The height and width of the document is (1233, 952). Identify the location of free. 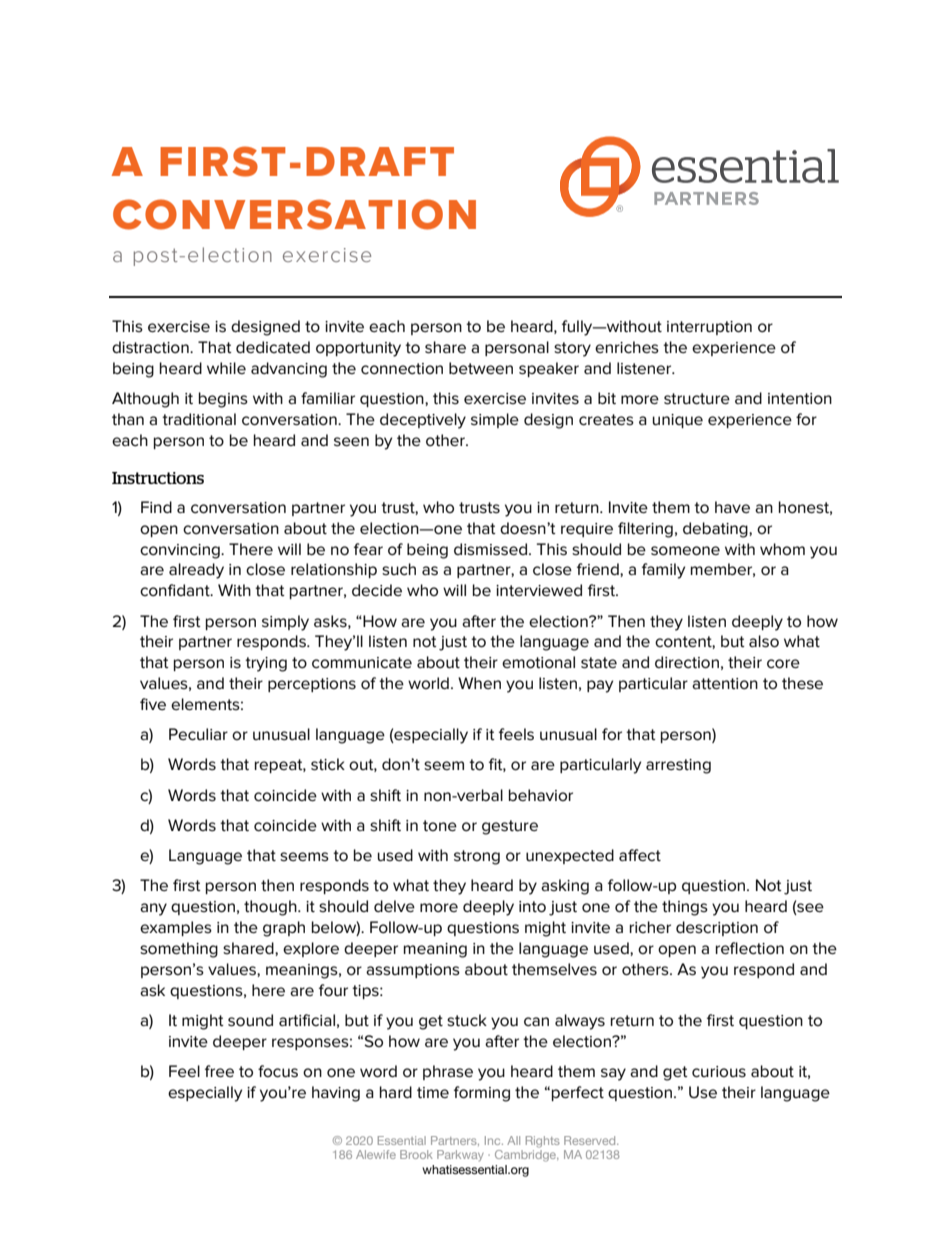
(219, 1071).
